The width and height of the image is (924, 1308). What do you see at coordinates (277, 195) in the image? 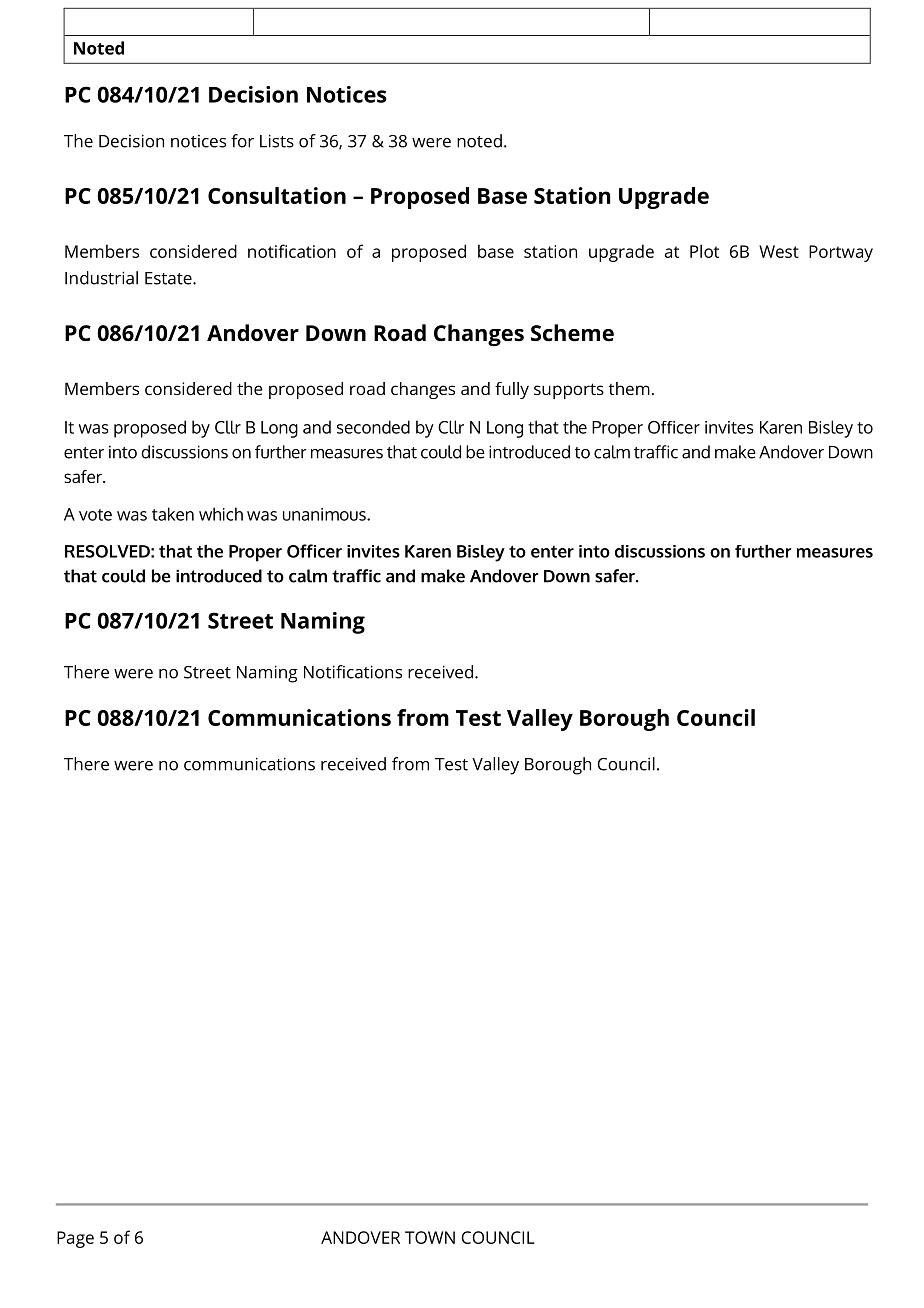
I see `Consultation` at bounding box center [277, 195].
